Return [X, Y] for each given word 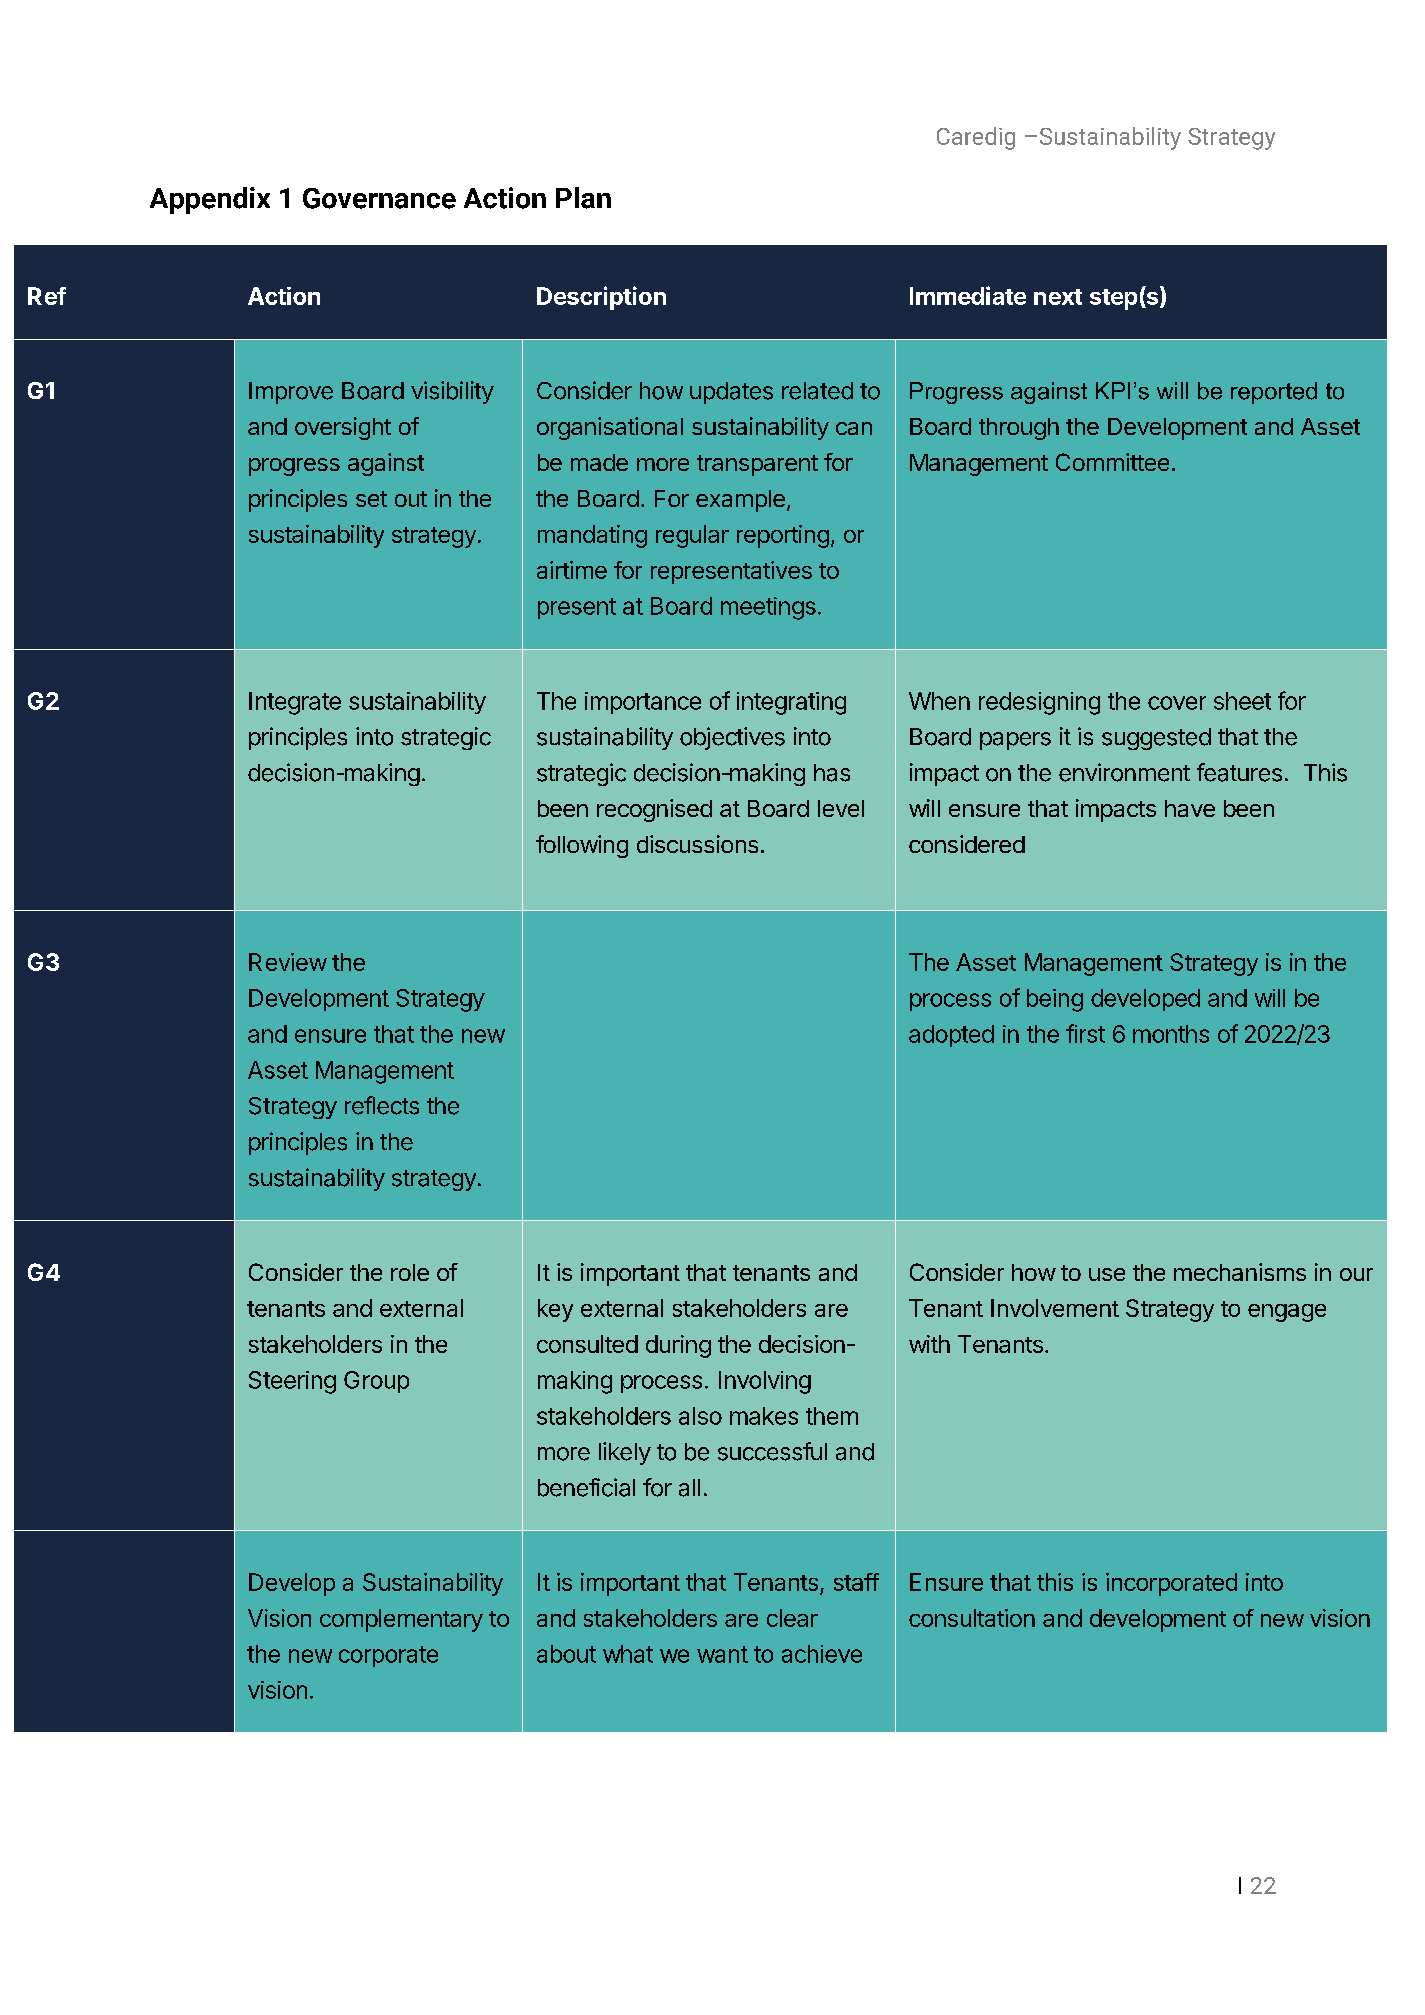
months [1171, 1034]
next [1058, 297]
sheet [1242, 701]
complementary [401, 1620]
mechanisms [1240, 1272]
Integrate [295, 703]
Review [288, 962]
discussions [697, 844]
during [678, 1346]
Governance [379, 198]
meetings [768, 608]
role [410, 1272]
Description [601, 298]
